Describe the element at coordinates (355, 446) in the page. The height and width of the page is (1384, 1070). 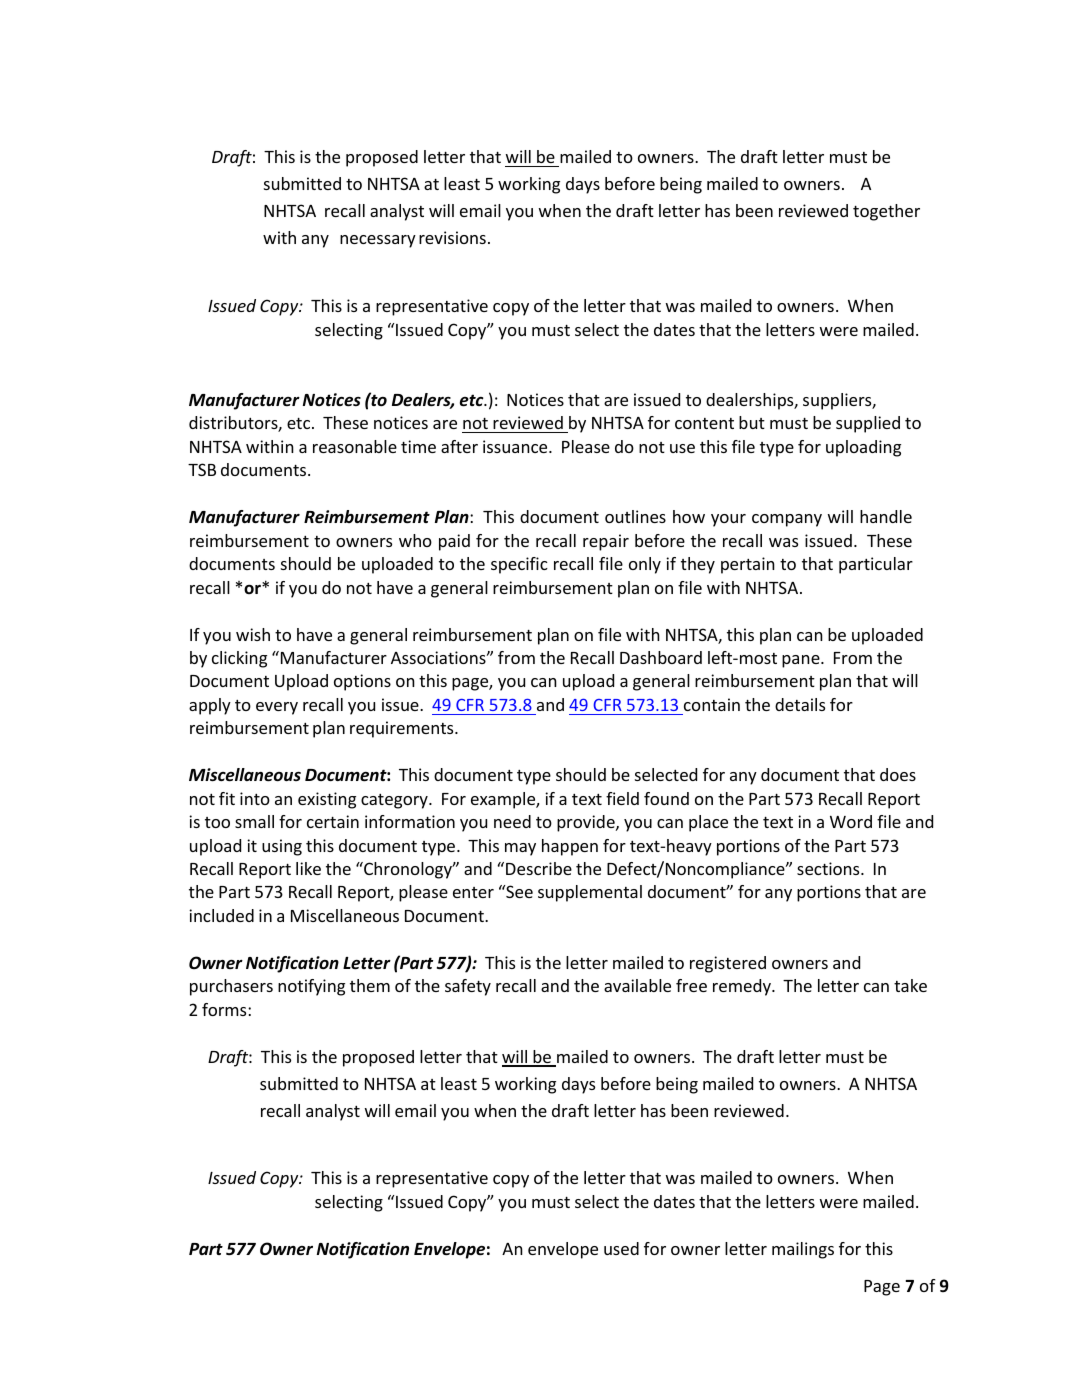
I see `reasonable` at that location.
